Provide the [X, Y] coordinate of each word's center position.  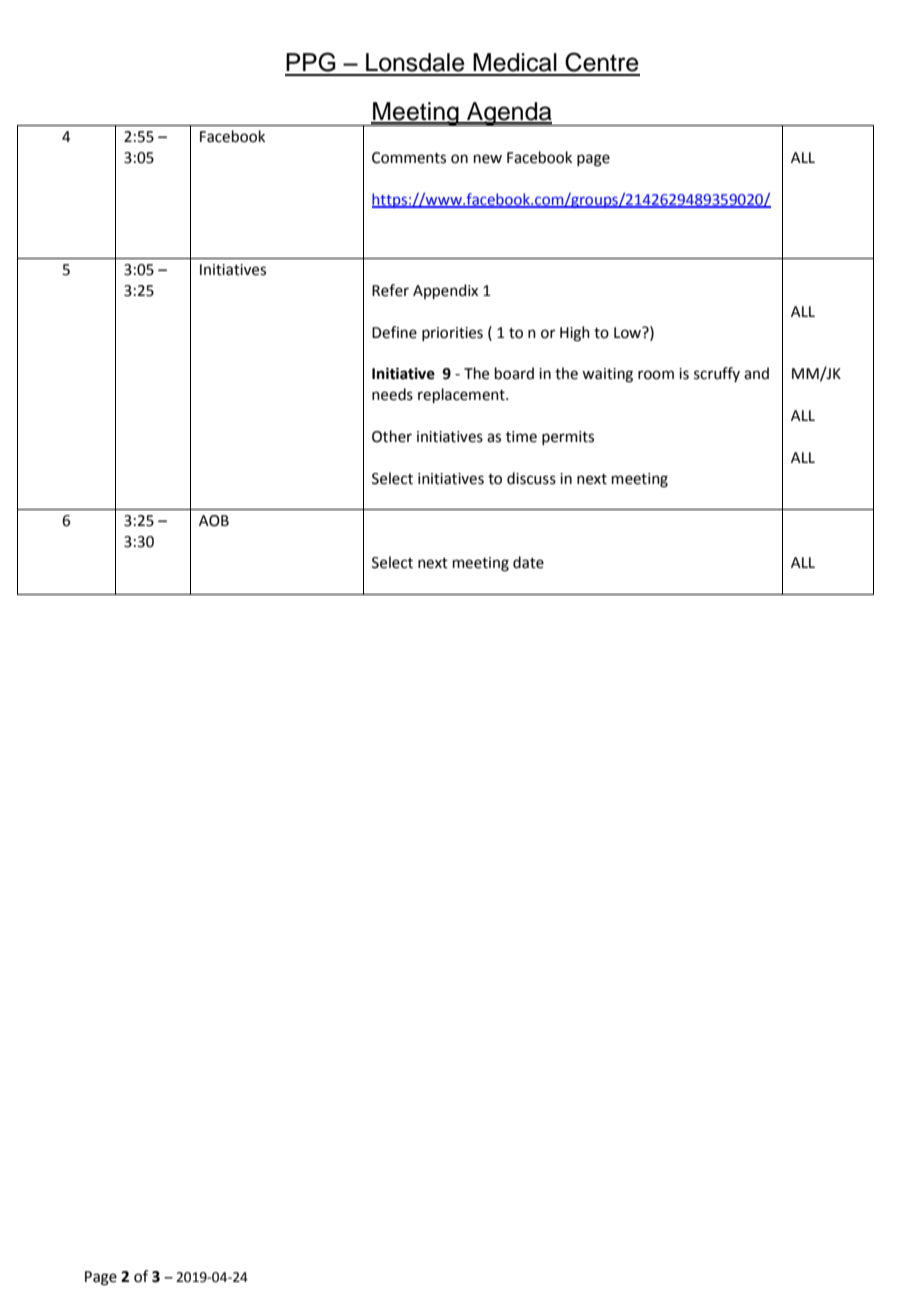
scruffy [717, 374]
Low [629, 332]
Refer [390, 290]
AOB [214, 521]
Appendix [445, 291]
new [488, 159]
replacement [462, 395]
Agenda [509, 114]
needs [392, 394]
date [528, 562]
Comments [409, 158]
